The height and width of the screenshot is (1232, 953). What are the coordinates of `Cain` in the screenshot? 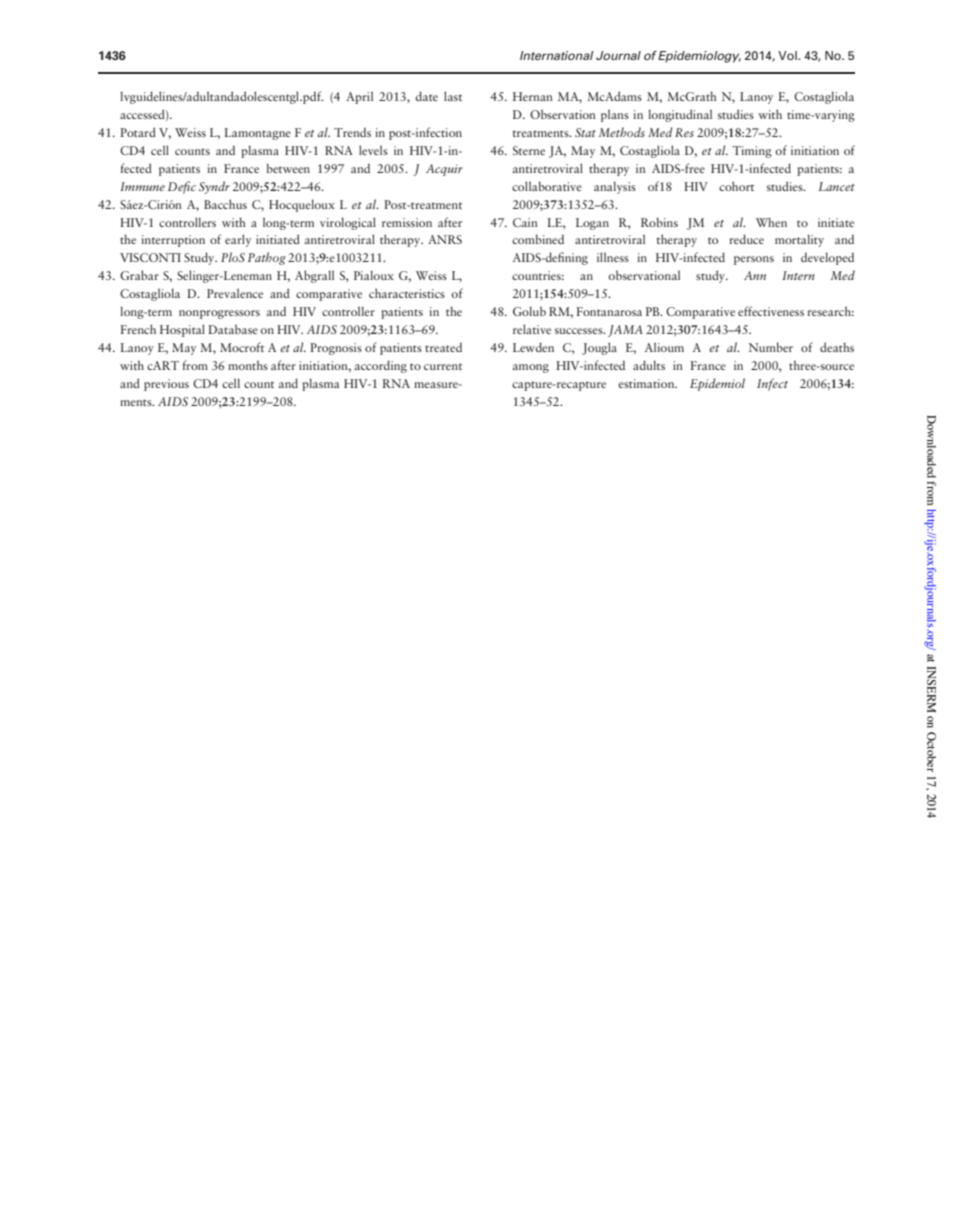 It's located at (525, 222).
